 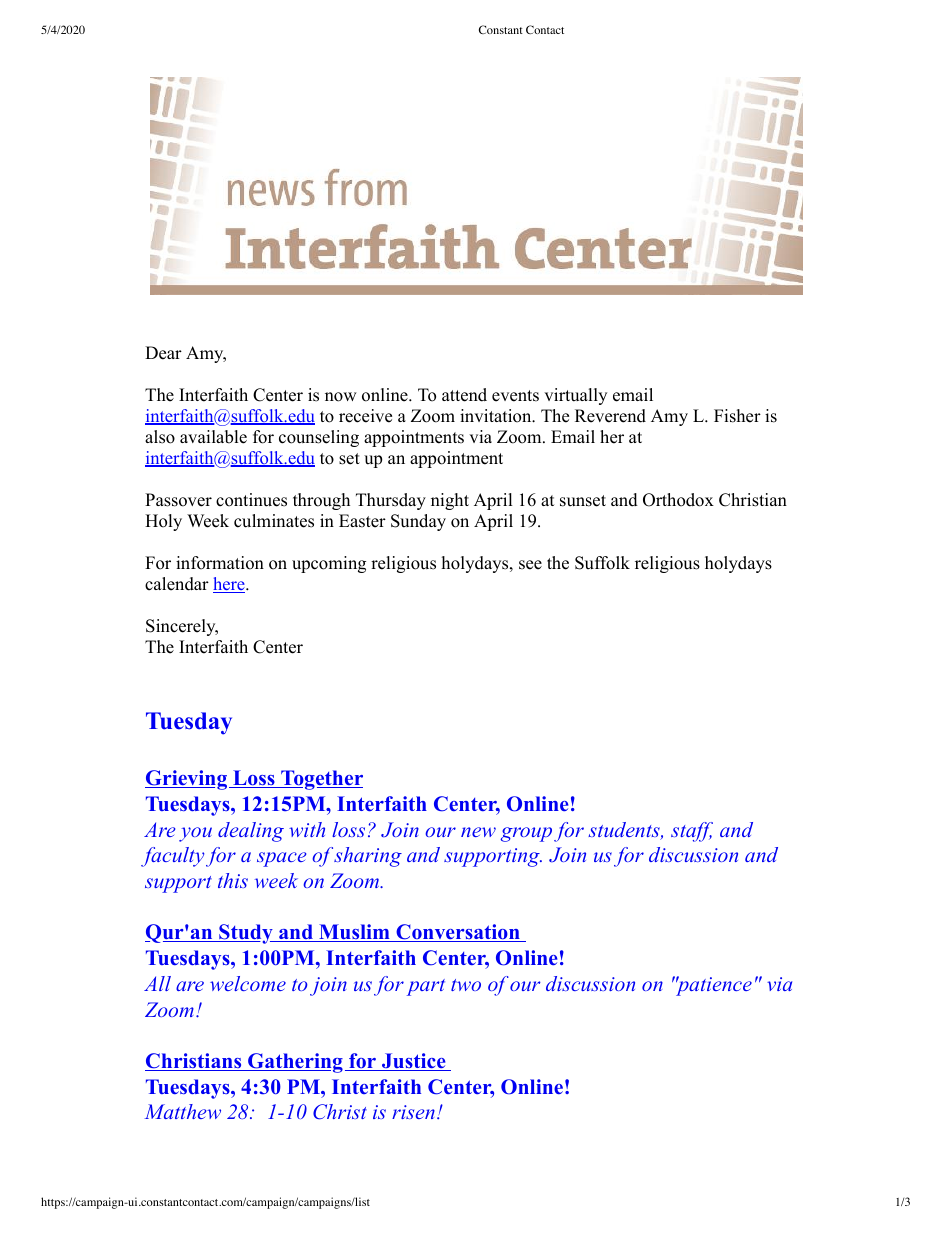 I want to click on Grieving, so click(x=187, y=780).
